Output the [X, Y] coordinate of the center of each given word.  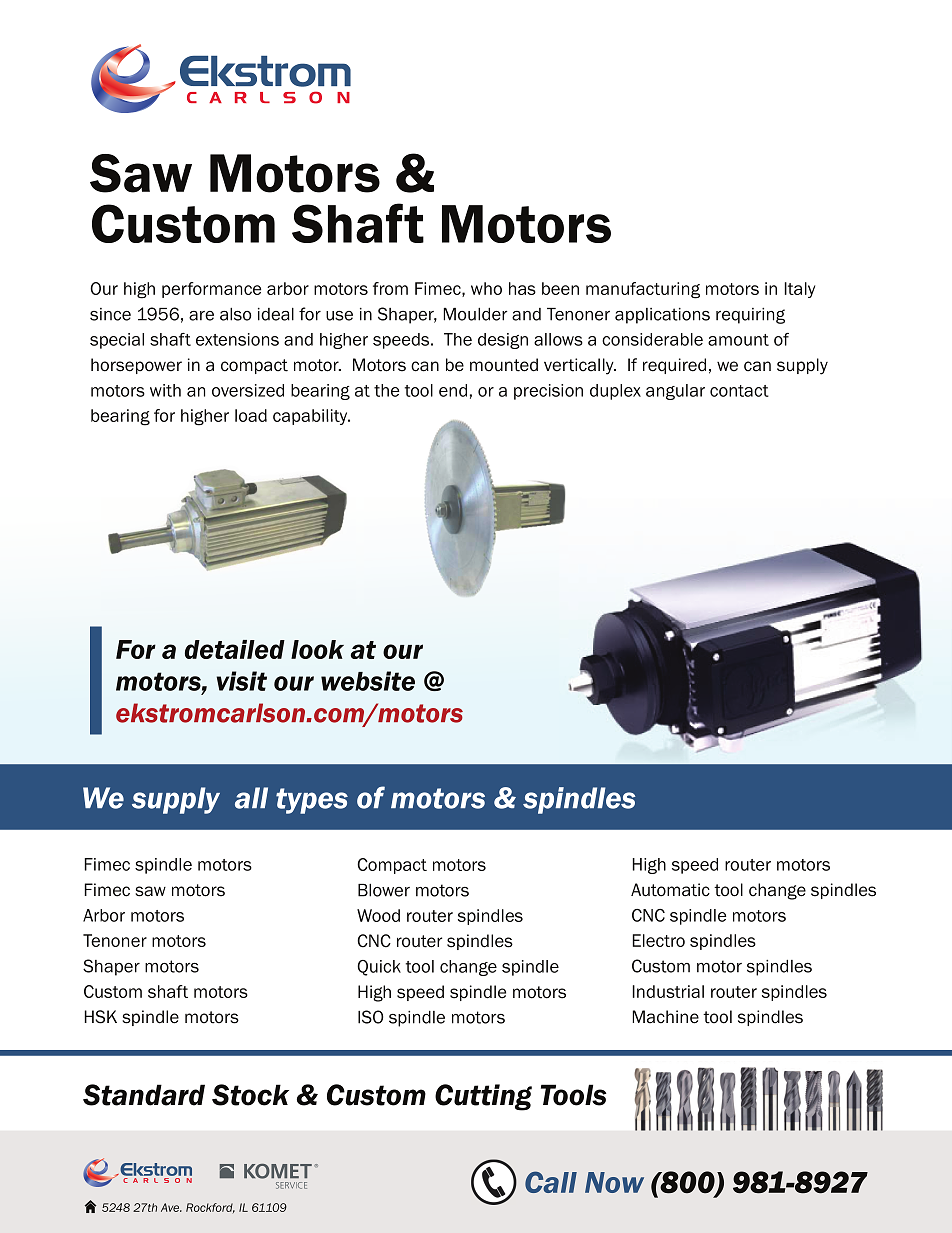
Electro [658, 940]
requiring [750, 316]
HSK [100, 1017]
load [251, 415]
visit [242, 681]
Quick [379, 968]
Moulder [475, 314]
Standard [144, 1095]
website [368, 681]
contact [739, 391]
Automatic [670, 890]
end [453, 390]
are [201, 316]
